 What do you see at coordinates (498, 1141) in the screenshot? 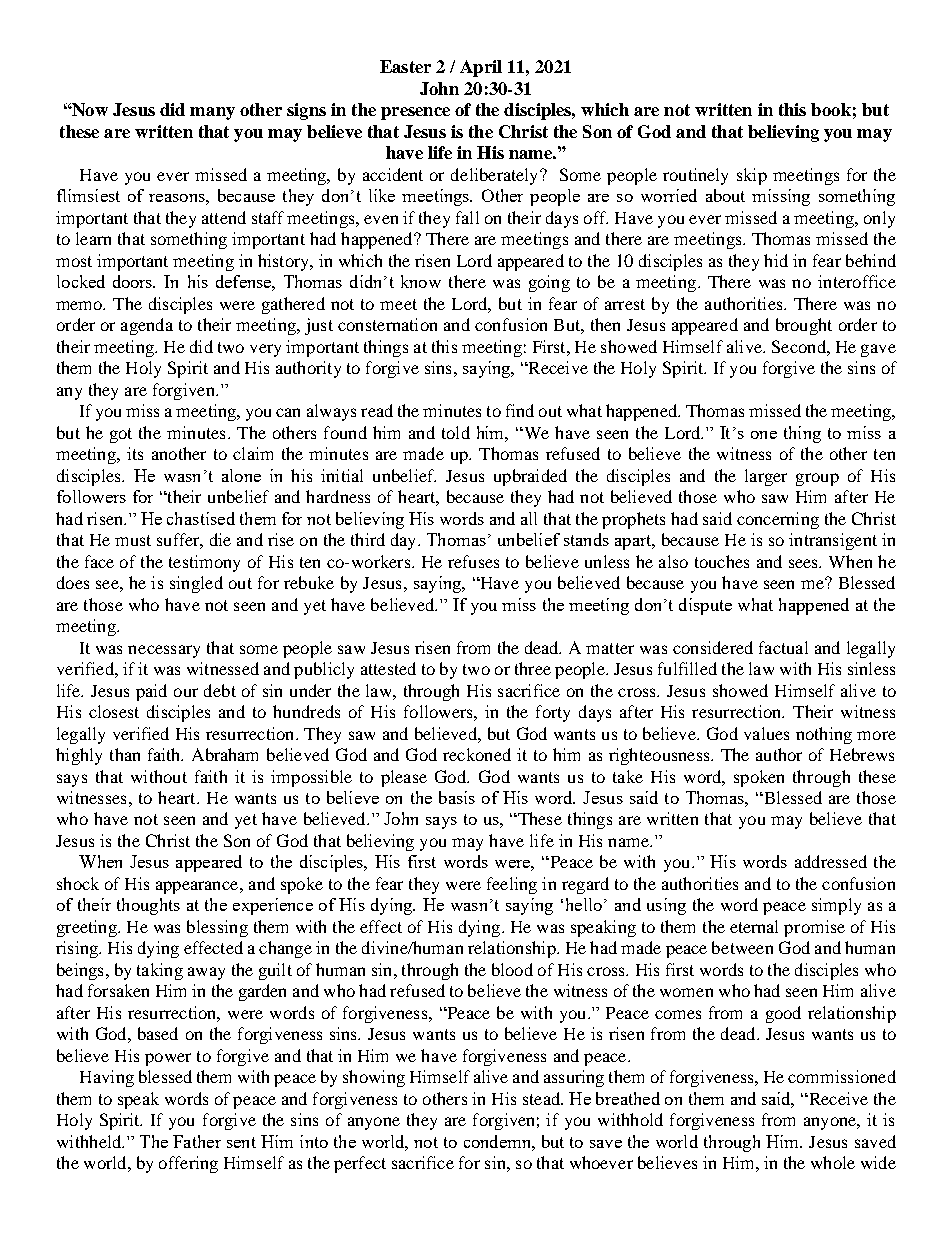
I see `condemn` at bounding box center [498, 1141].
